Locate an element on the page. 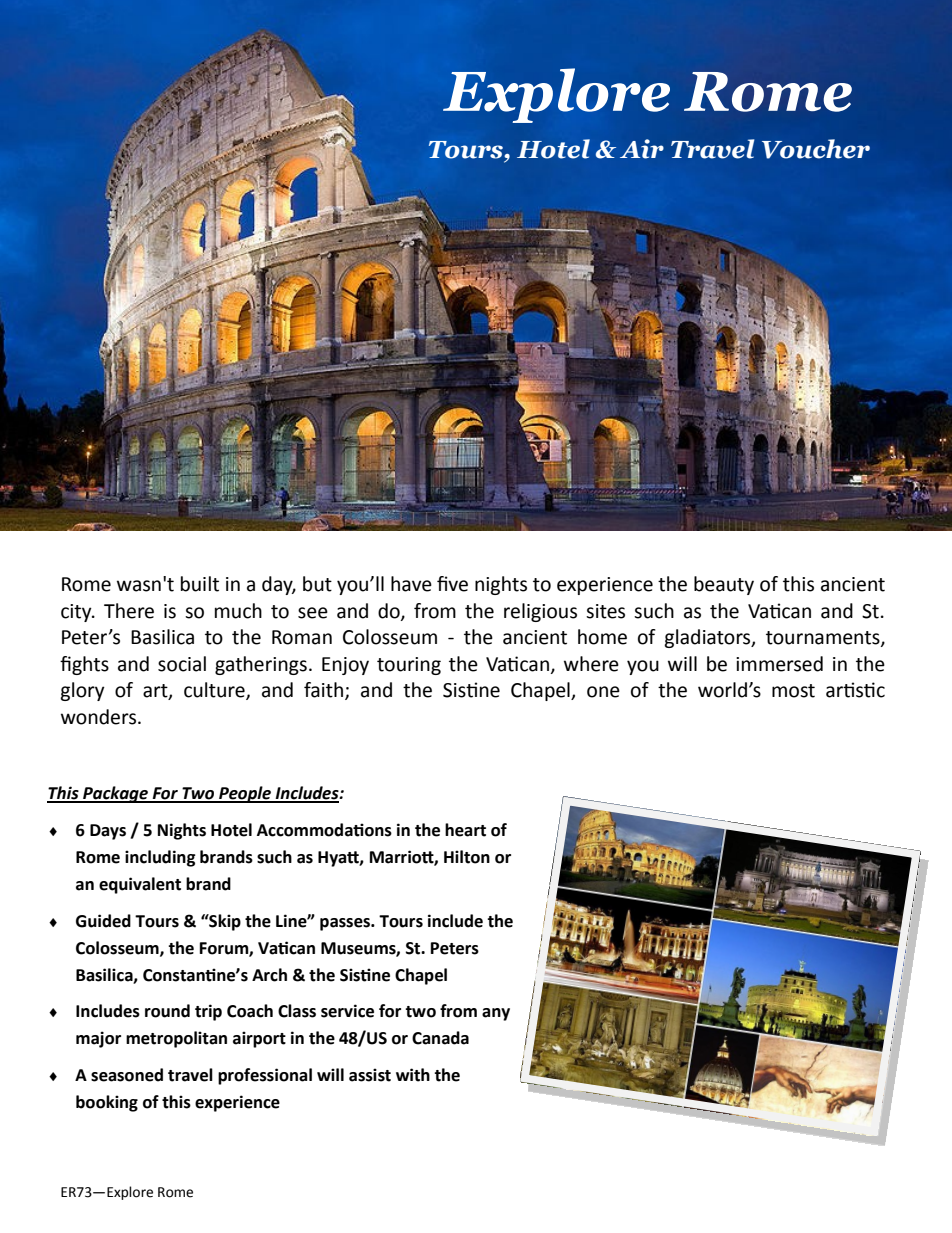 This document has width=952, height=1233. with is located at coordinates (413, 1075).
